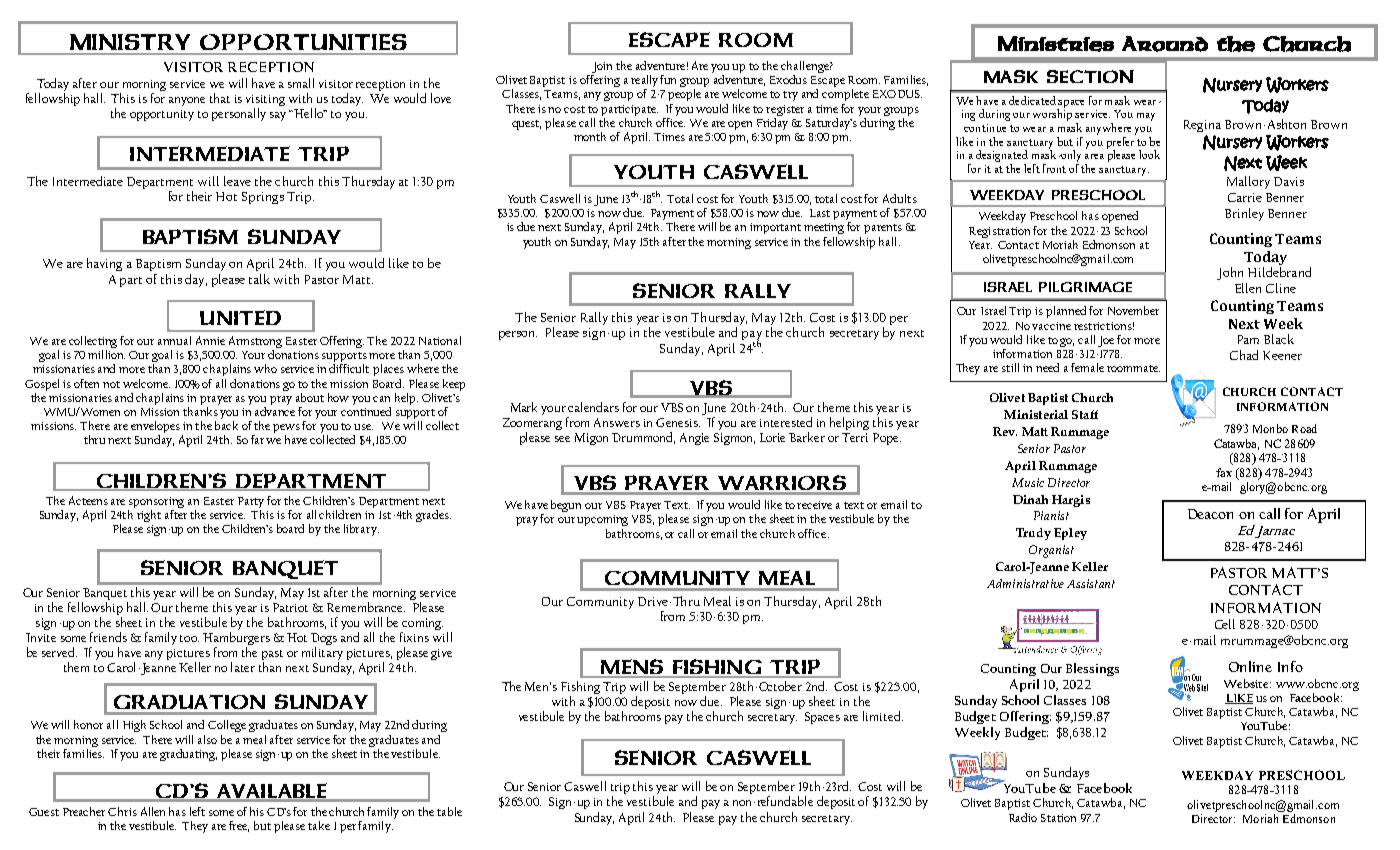  I want to click on Angie, so click(694, 439).
